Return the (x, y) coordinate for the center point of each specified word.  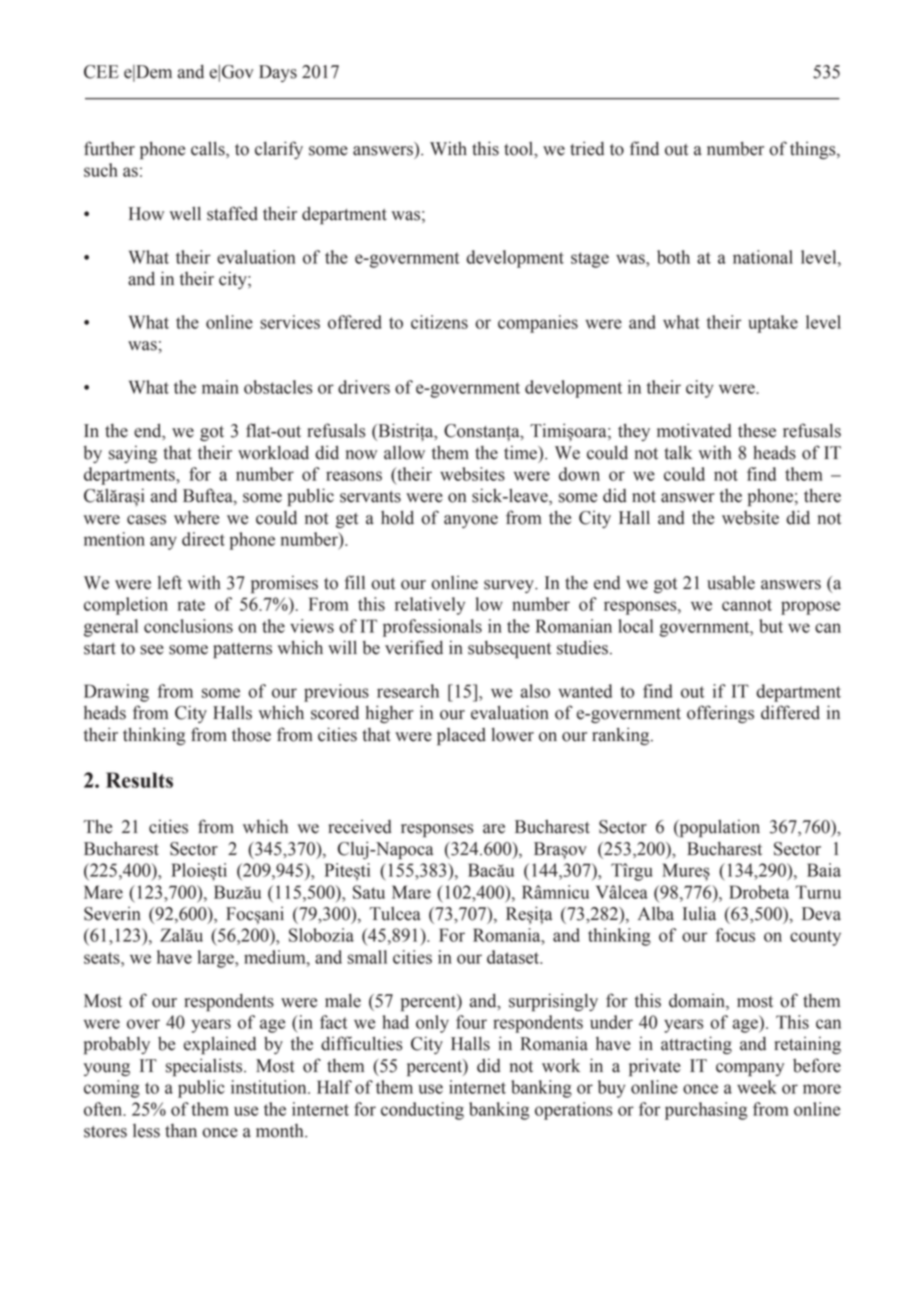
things (814, 150)
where (196, 518)
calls (209, 149)
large (217, 959)
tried (587, 148)
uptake (773, 324)
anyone (471, 521)
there (822, 495)
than (181, 1131)
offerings (720, 714)
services (290, 322)
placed (461, 737)
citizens (439, 322)
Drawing (116, 693)
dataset (514, 957)
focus (735, 935)
